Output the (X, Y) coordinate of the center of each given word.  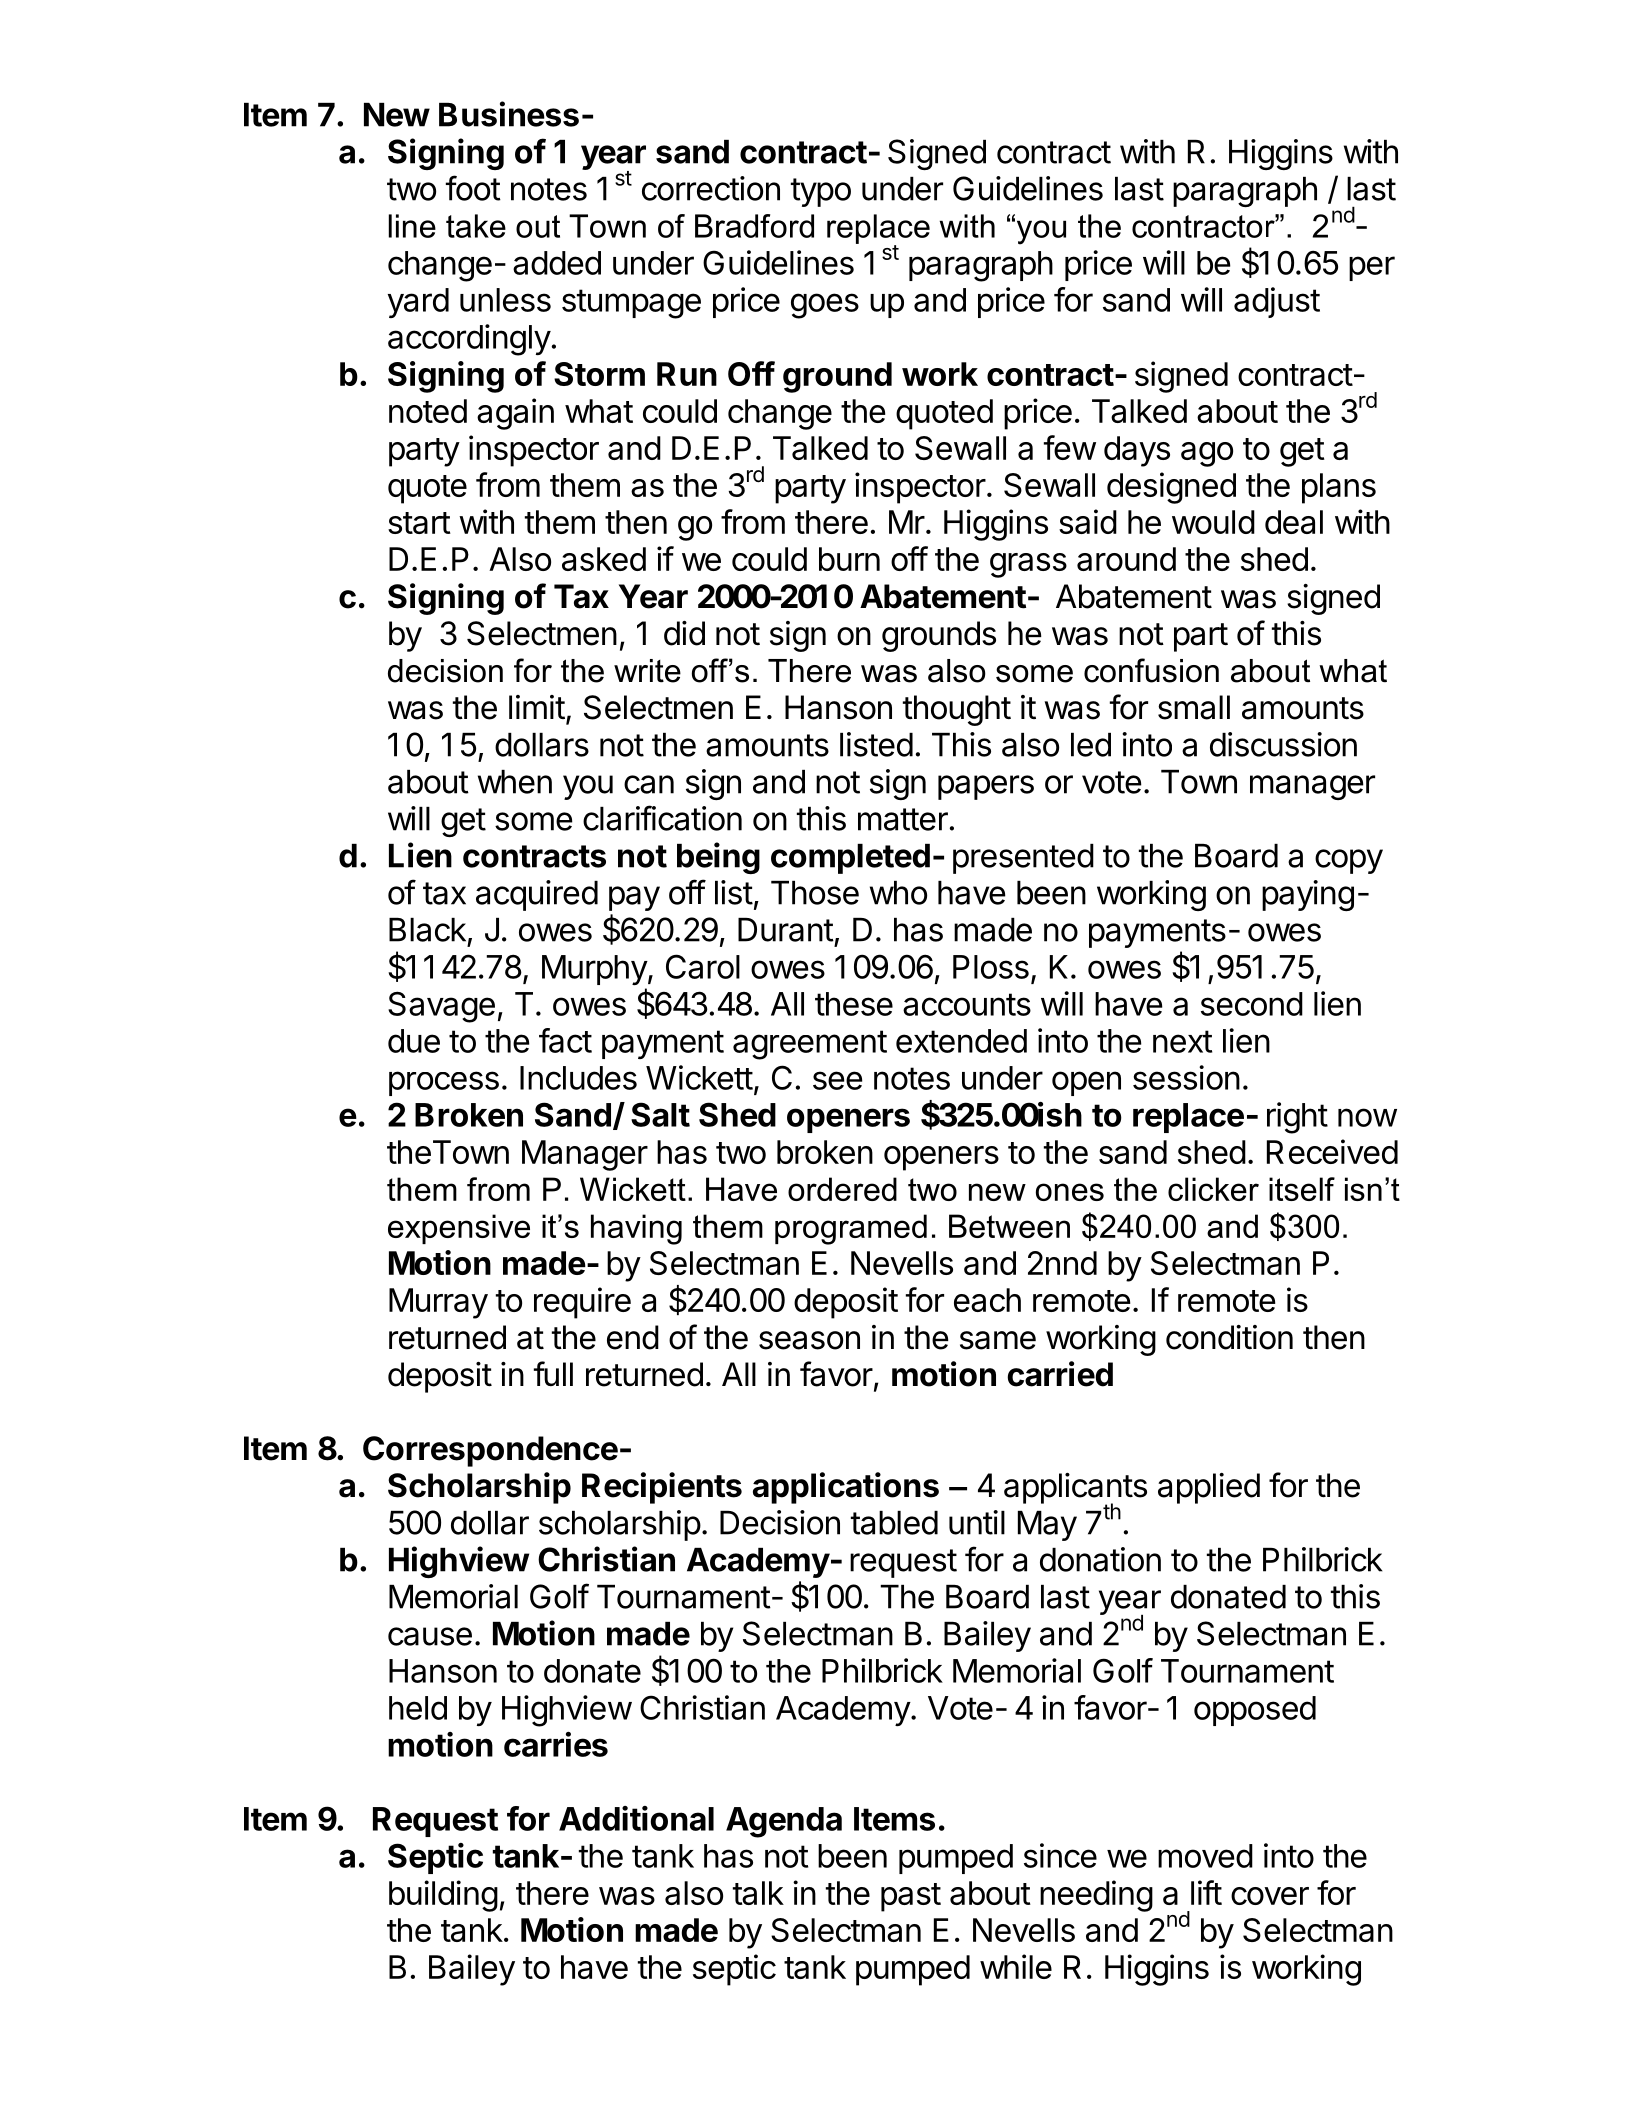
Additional (636, 1818)
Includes (578, 1078)
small (1194, 707)
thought (957, 710)
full (553, 1373)
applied (1209, 1488)
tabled (894, 1523)
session (1186, 1077)
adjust (1277, 302)
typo (821, 192)
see (838, 1080)
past (911, 1897)
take (476, 226)
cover (1270, 1896)
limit (537, 707)
